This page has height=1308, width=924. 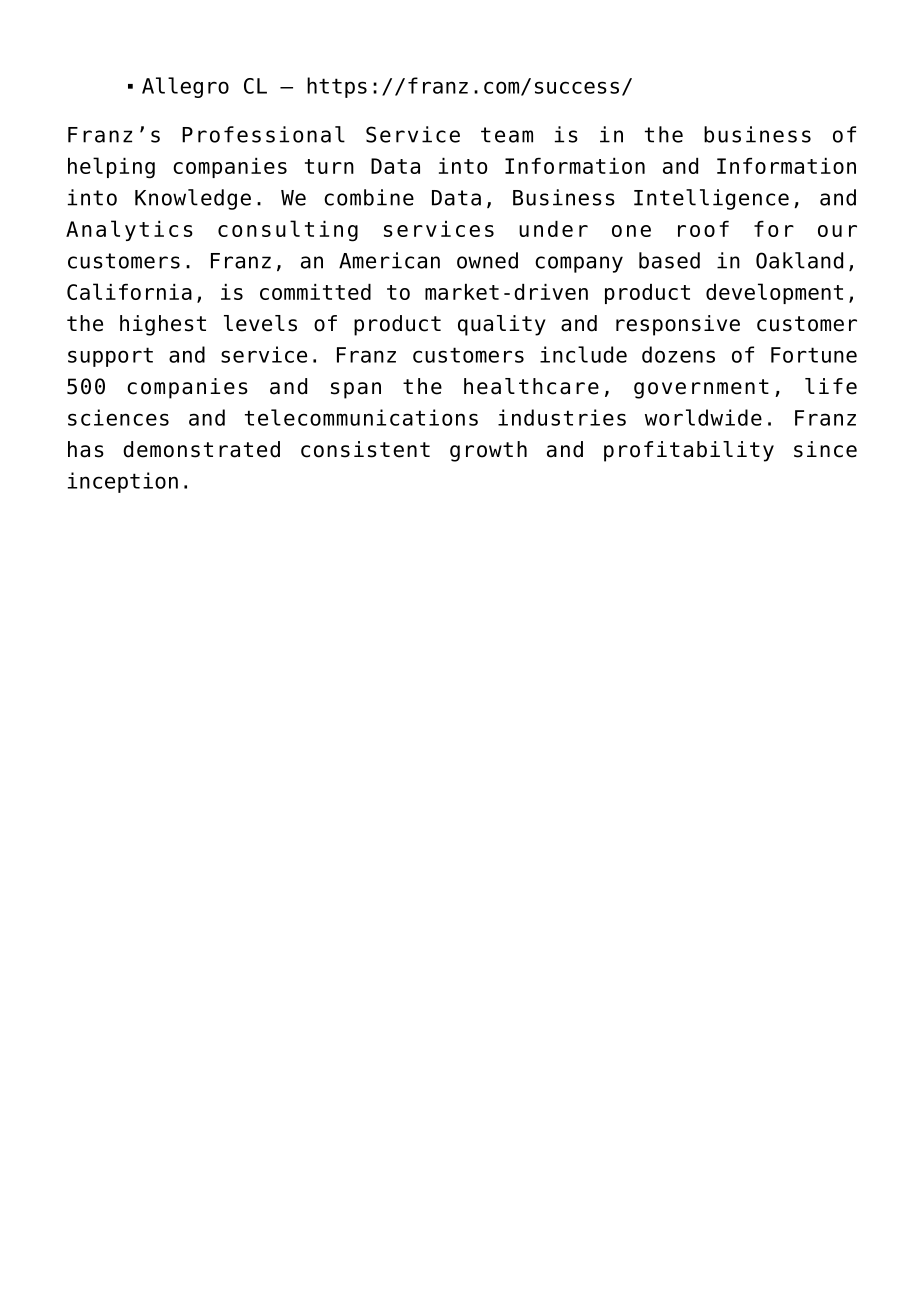 What do you see at coordinates (507, 135) in the page?
I see `team` at bounding box center [507, 135].
